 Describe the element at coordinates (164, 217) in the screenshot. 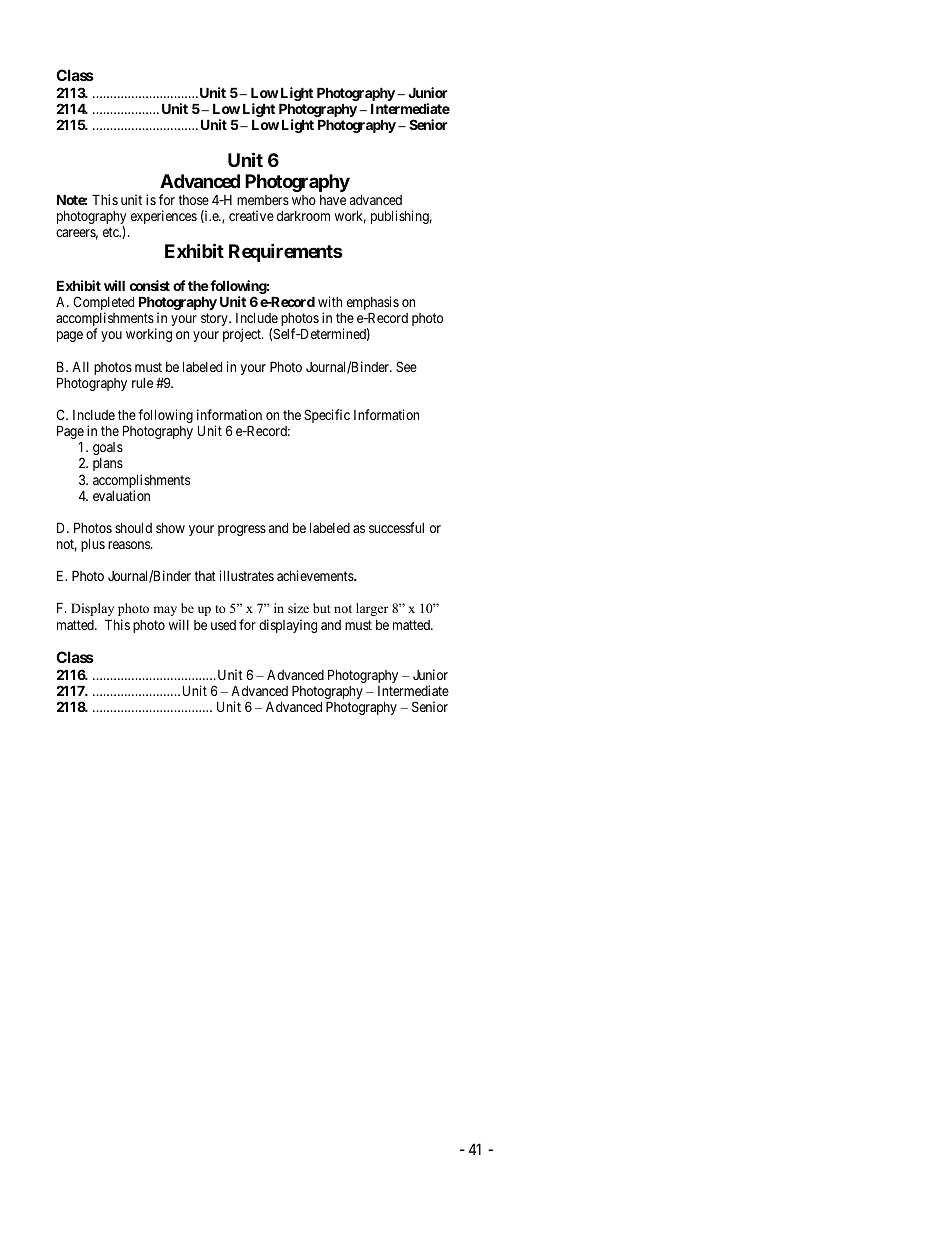

I see `experiences` at that location.
